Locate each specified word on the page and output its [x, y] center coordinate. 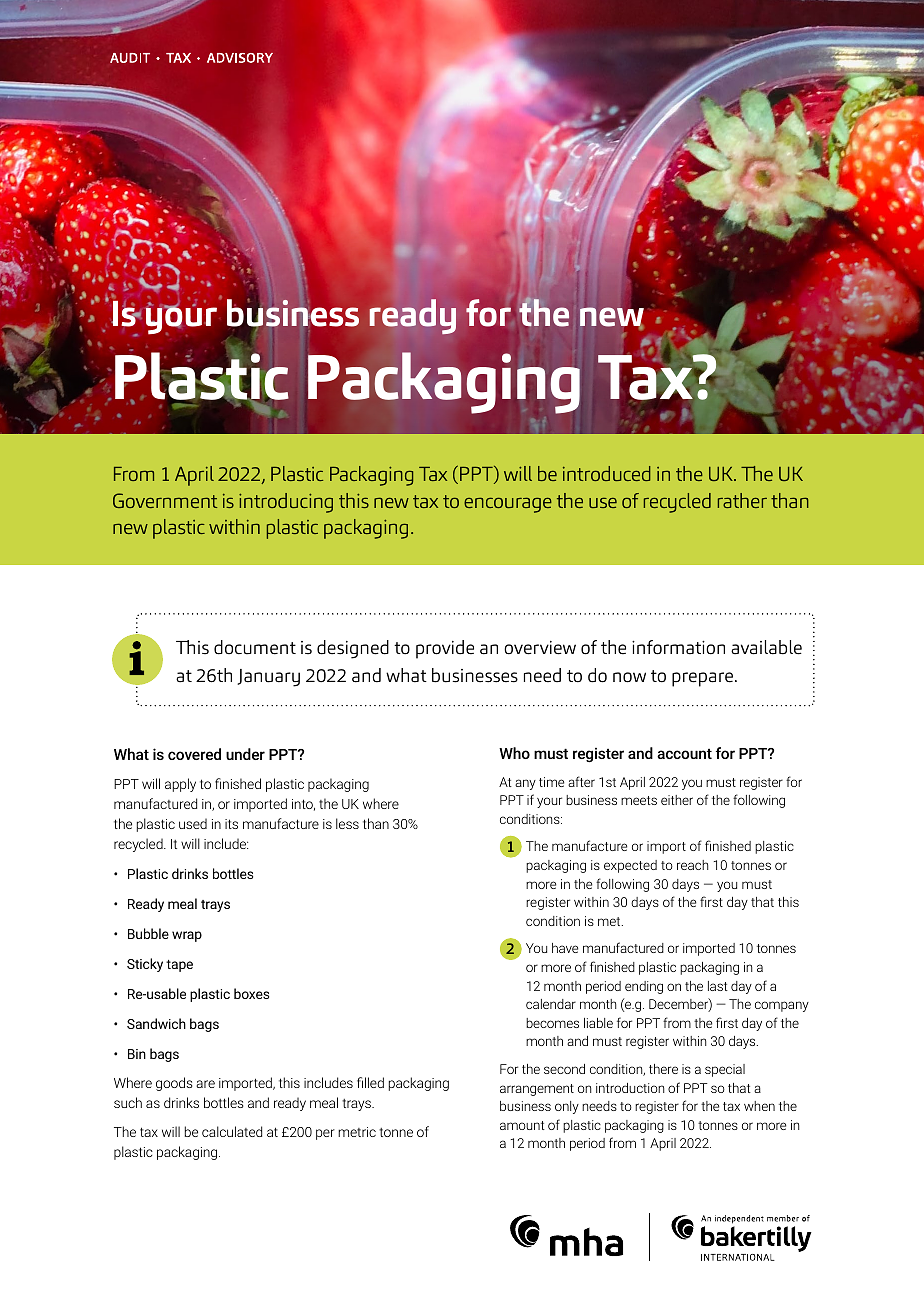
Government [165, 500]
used [193, 823]
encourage [508, 505]
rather [742, 500]
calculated [232, 1131]
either [677, 800]
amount [522, 1125]
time [551, 782]
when [759, 1106]
